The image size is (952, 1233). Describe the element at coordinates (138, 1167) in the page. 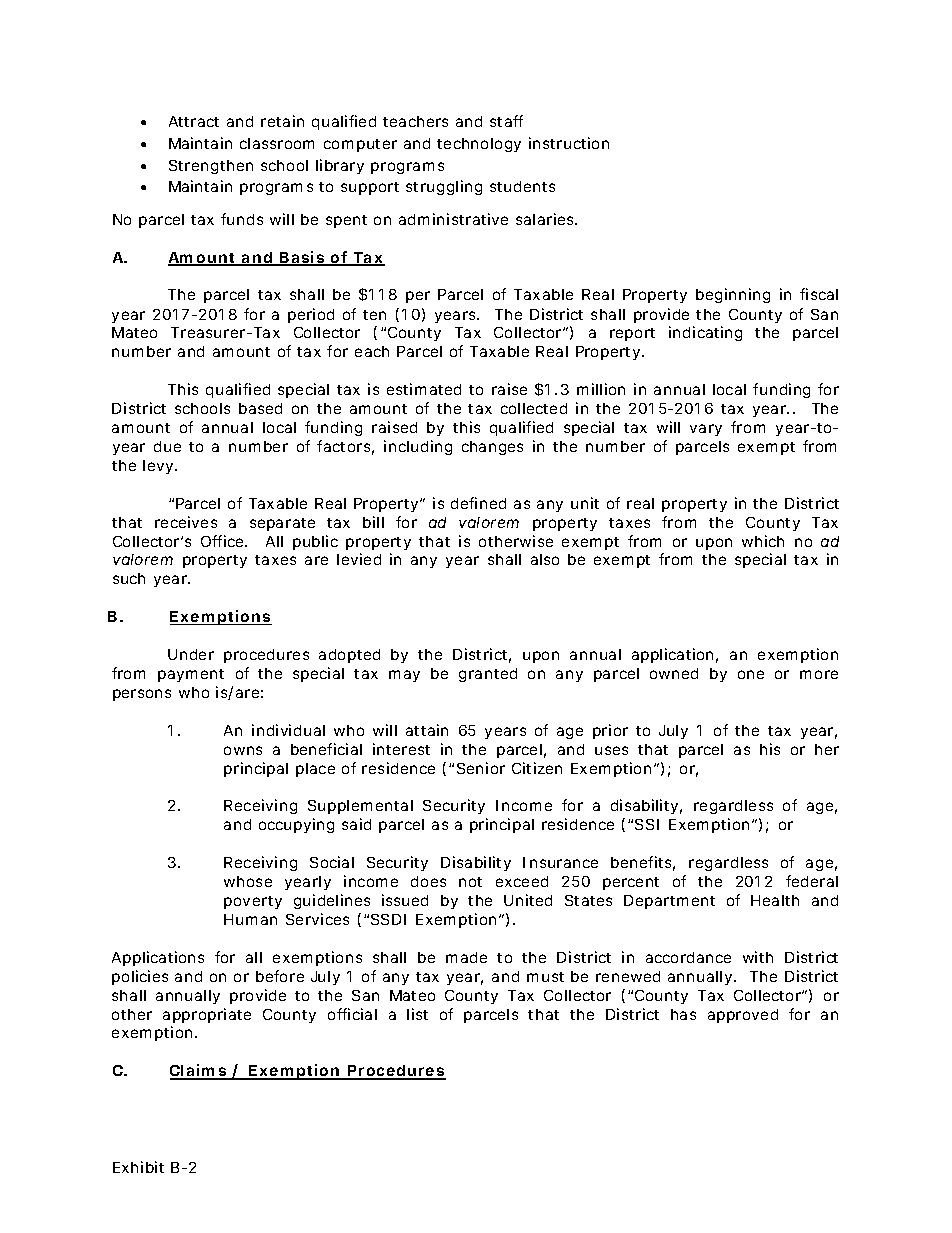

I see `Exhibit` at that location.
